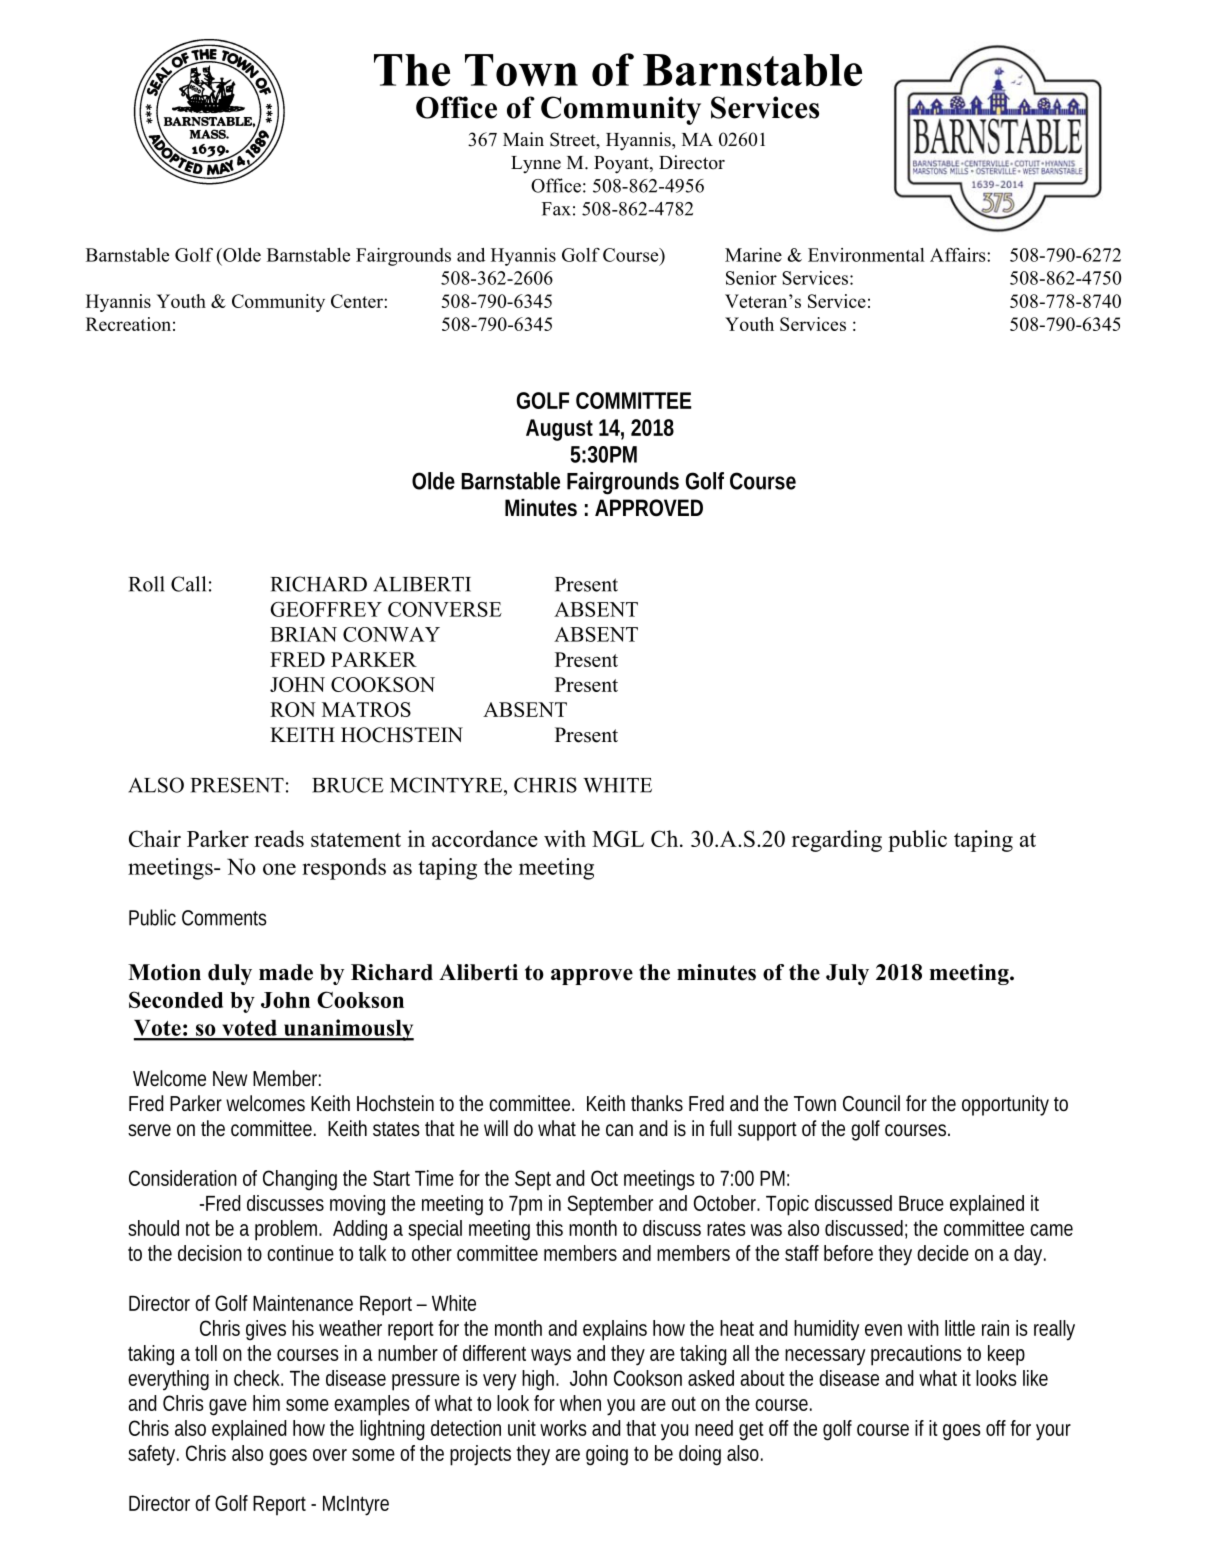 This document has height=1563, width=1208. Describe the element at coordinates (618, 838) in the document. I see `MGL` at that location.
